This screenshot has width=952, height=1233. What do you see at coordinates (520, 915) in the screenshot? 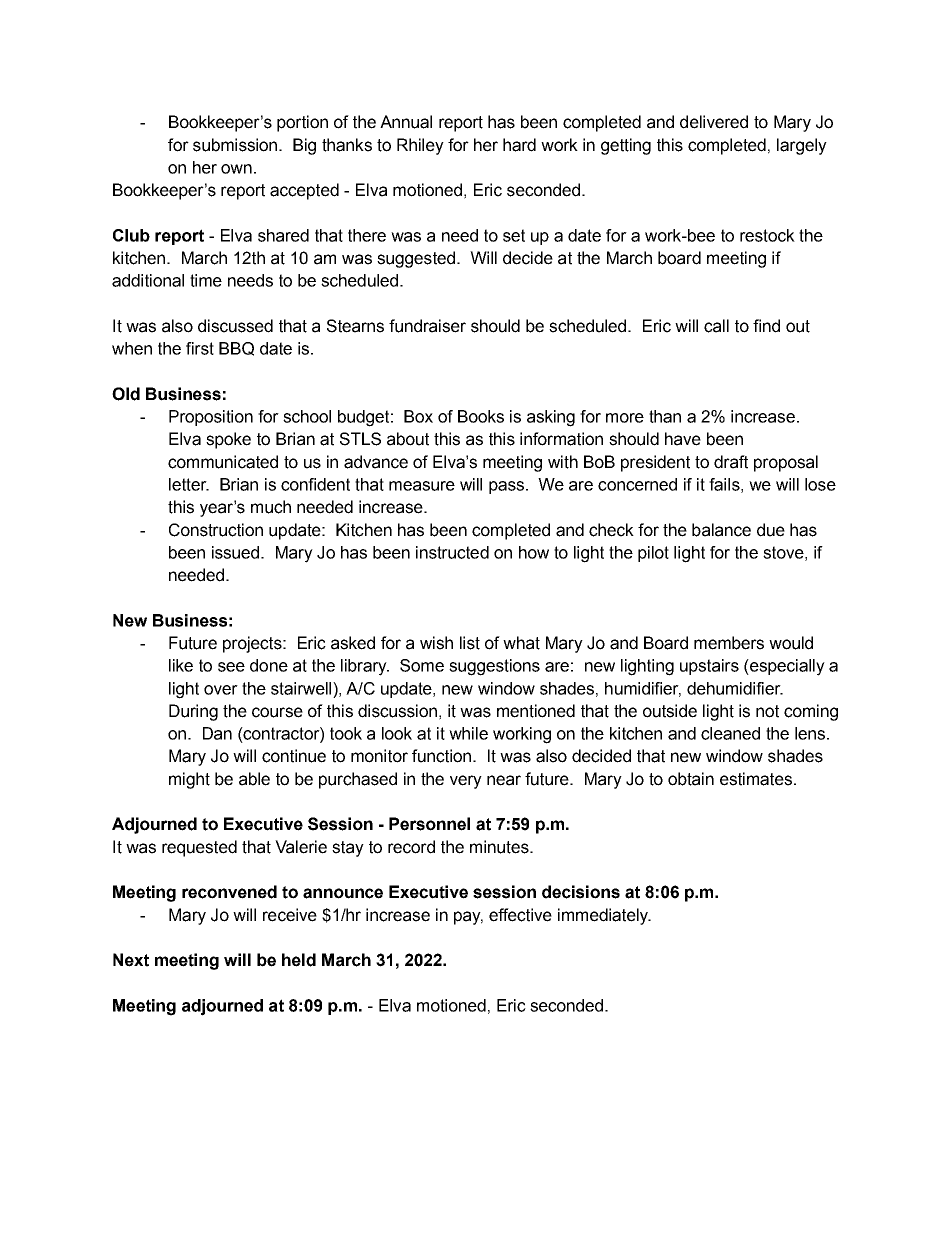
I see `effective` at bounding box center [520, 915].
